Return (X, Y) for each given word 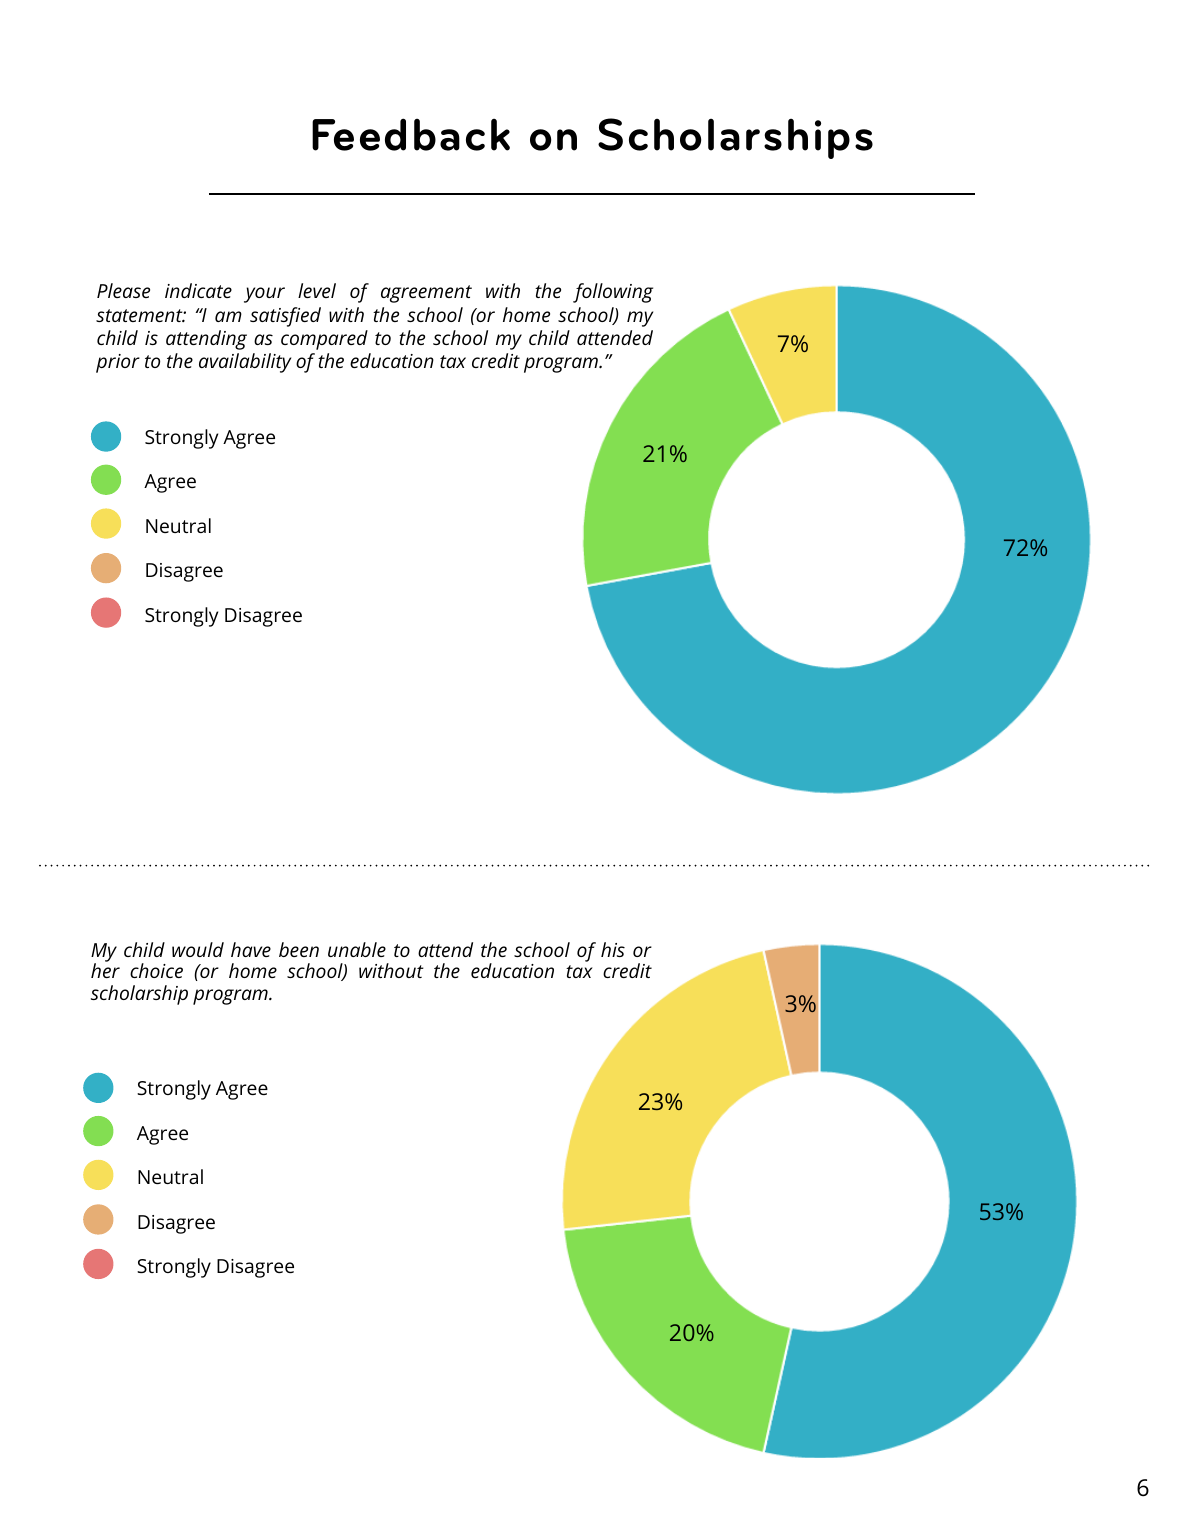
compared (324, 340)
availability (245, 363)
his (613, 949)
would (198, 949)
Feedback (411, 134)
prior (118, 363)
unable (357, 949)
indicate (198, 290)
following (613, 293)
